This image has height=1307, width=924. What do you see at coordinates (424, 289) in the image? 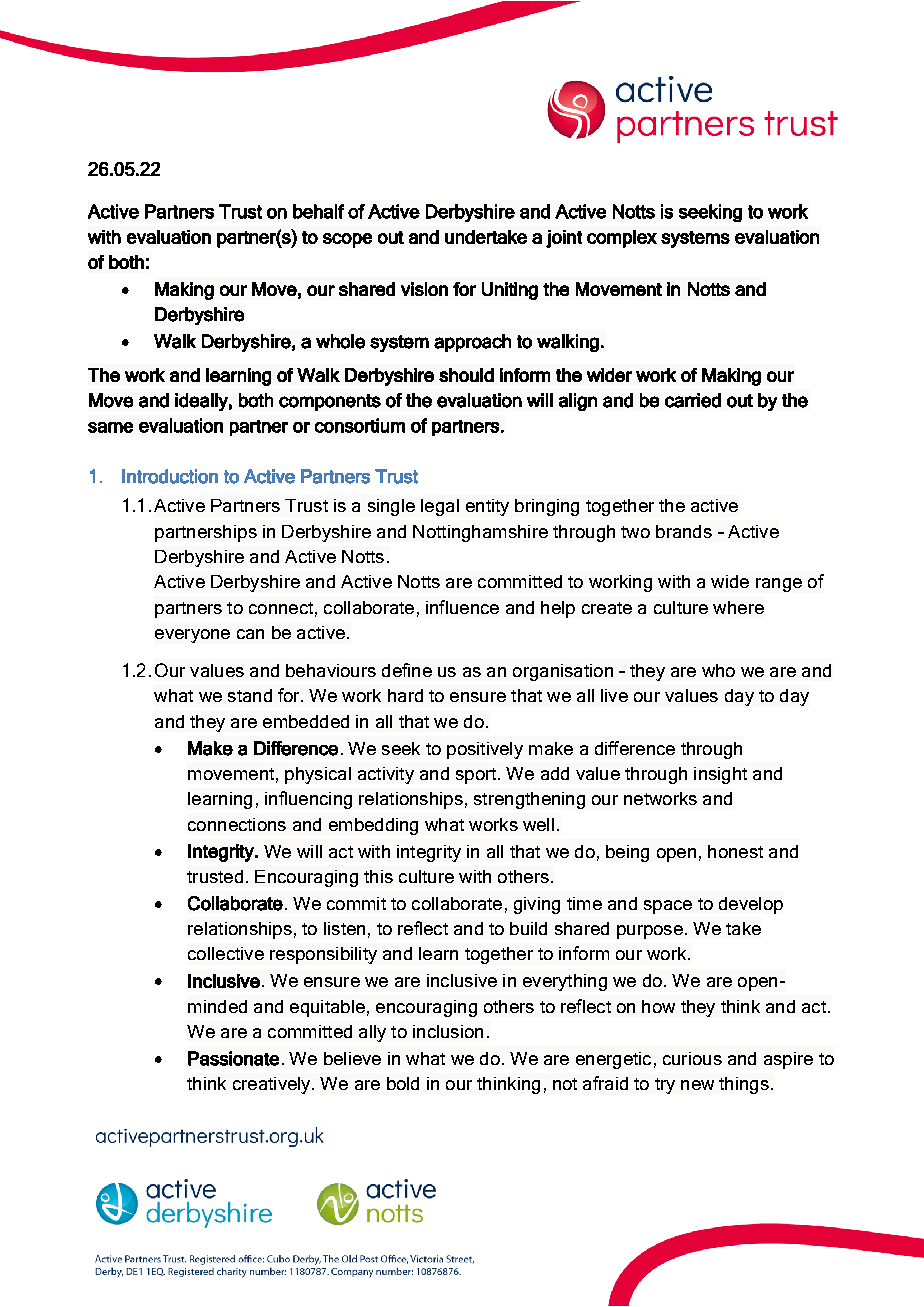
I see `vision` at bounding box center [424, 289].
